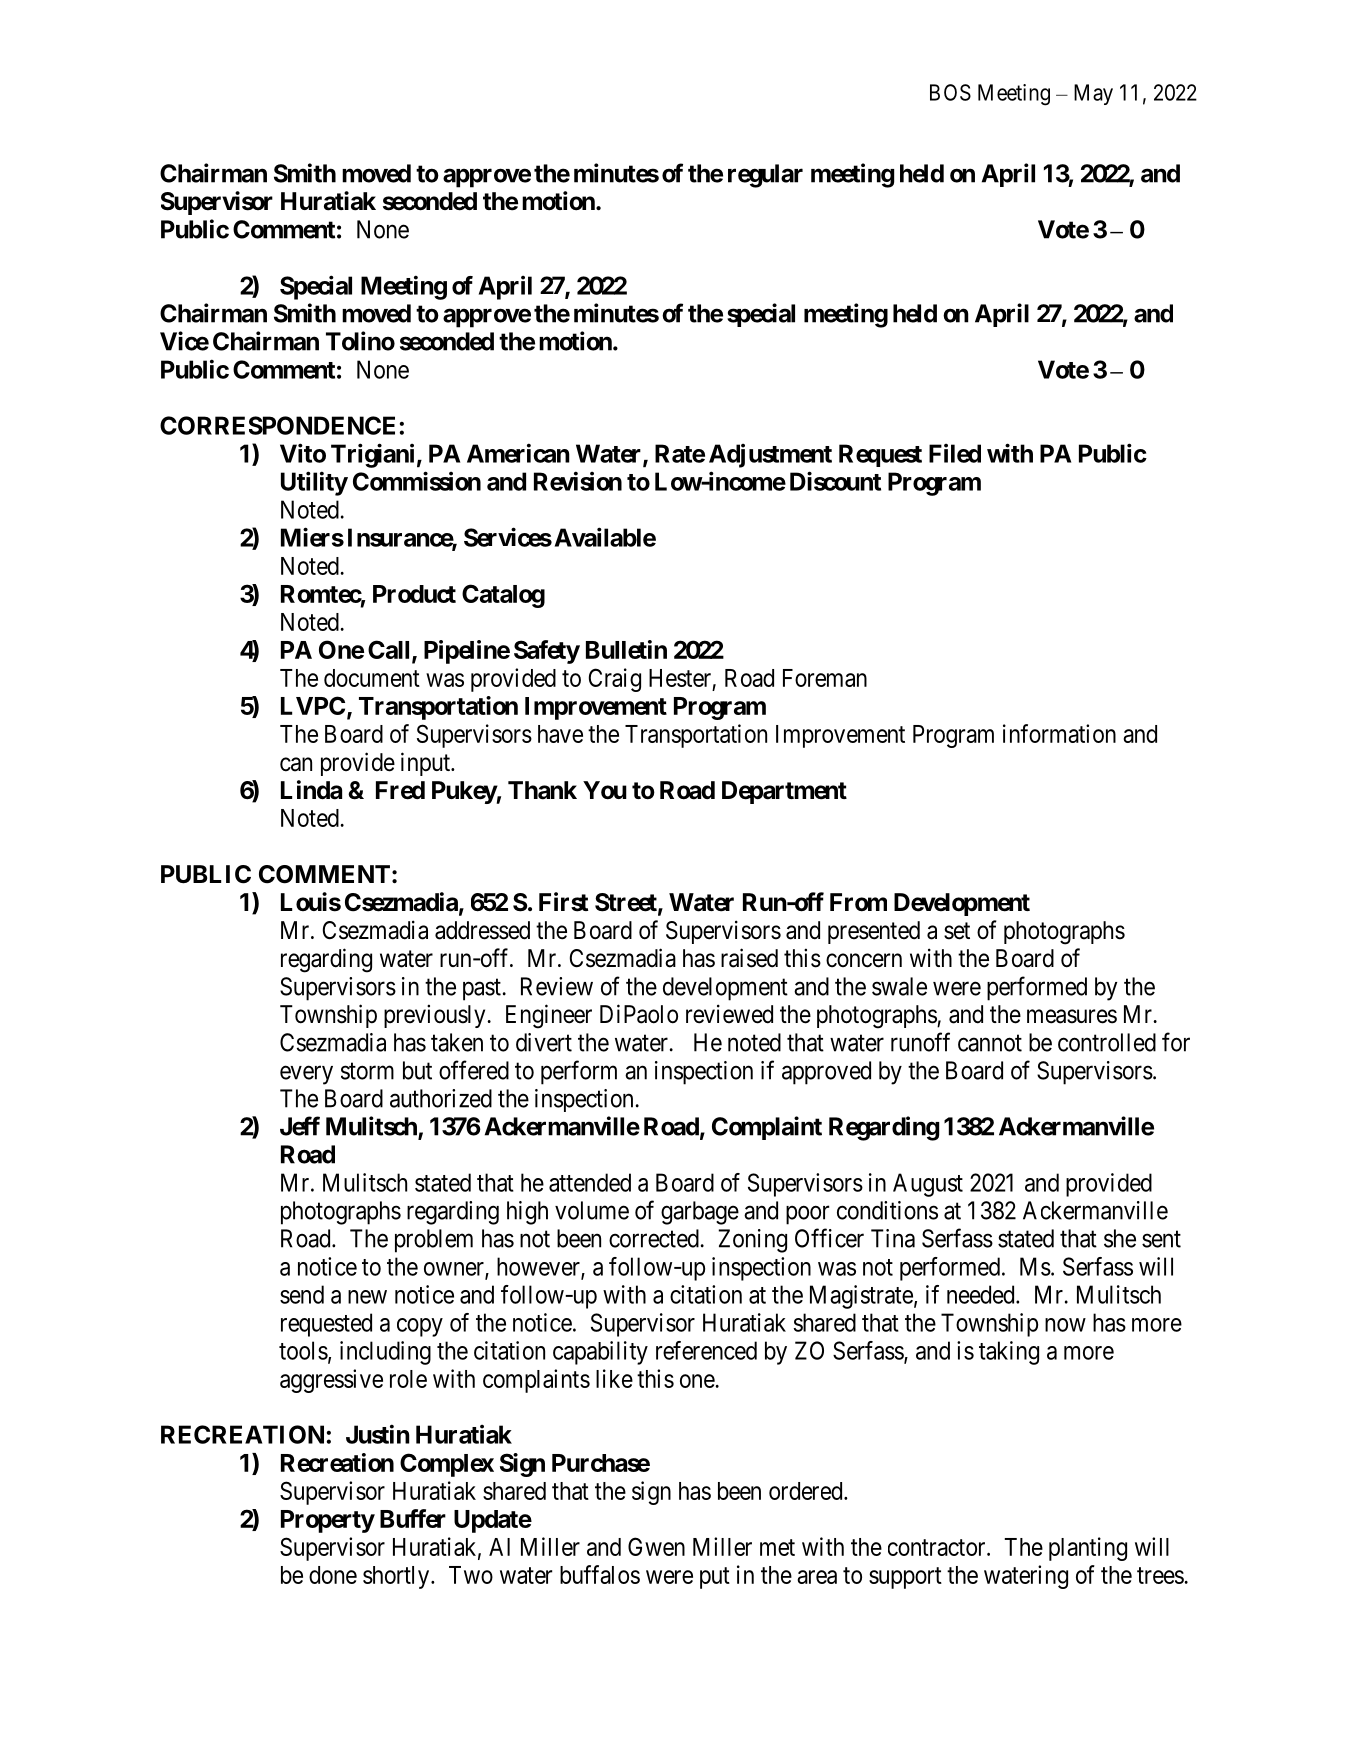 This image has width=1356, height=1755. What do you see at coordinates (955, 453) in the image?
I see `Filed` at bounding box center [955, 453].
